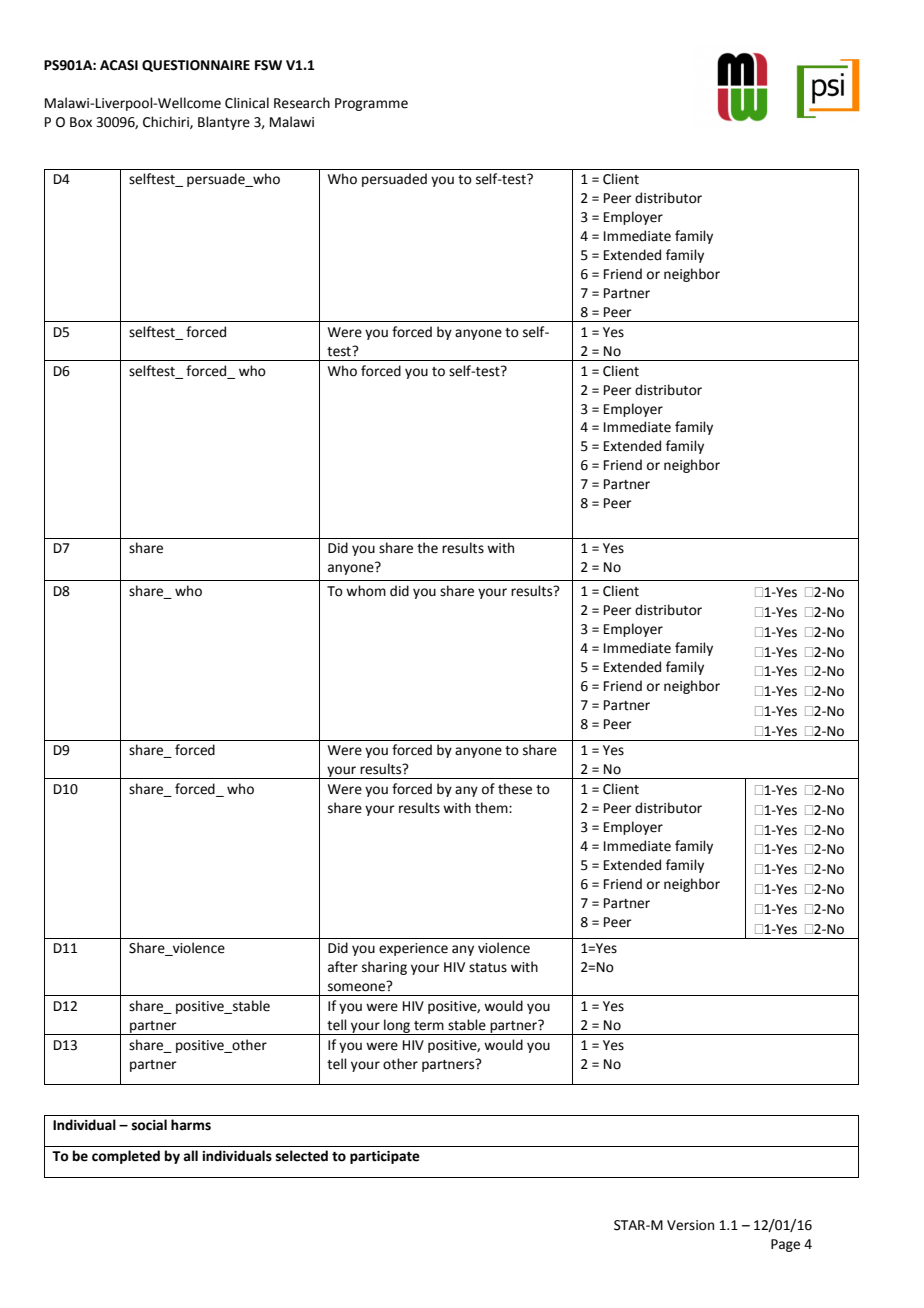  Describe the element at coordinates (366, 591) in the screenshot. I see `whom` at that location.
